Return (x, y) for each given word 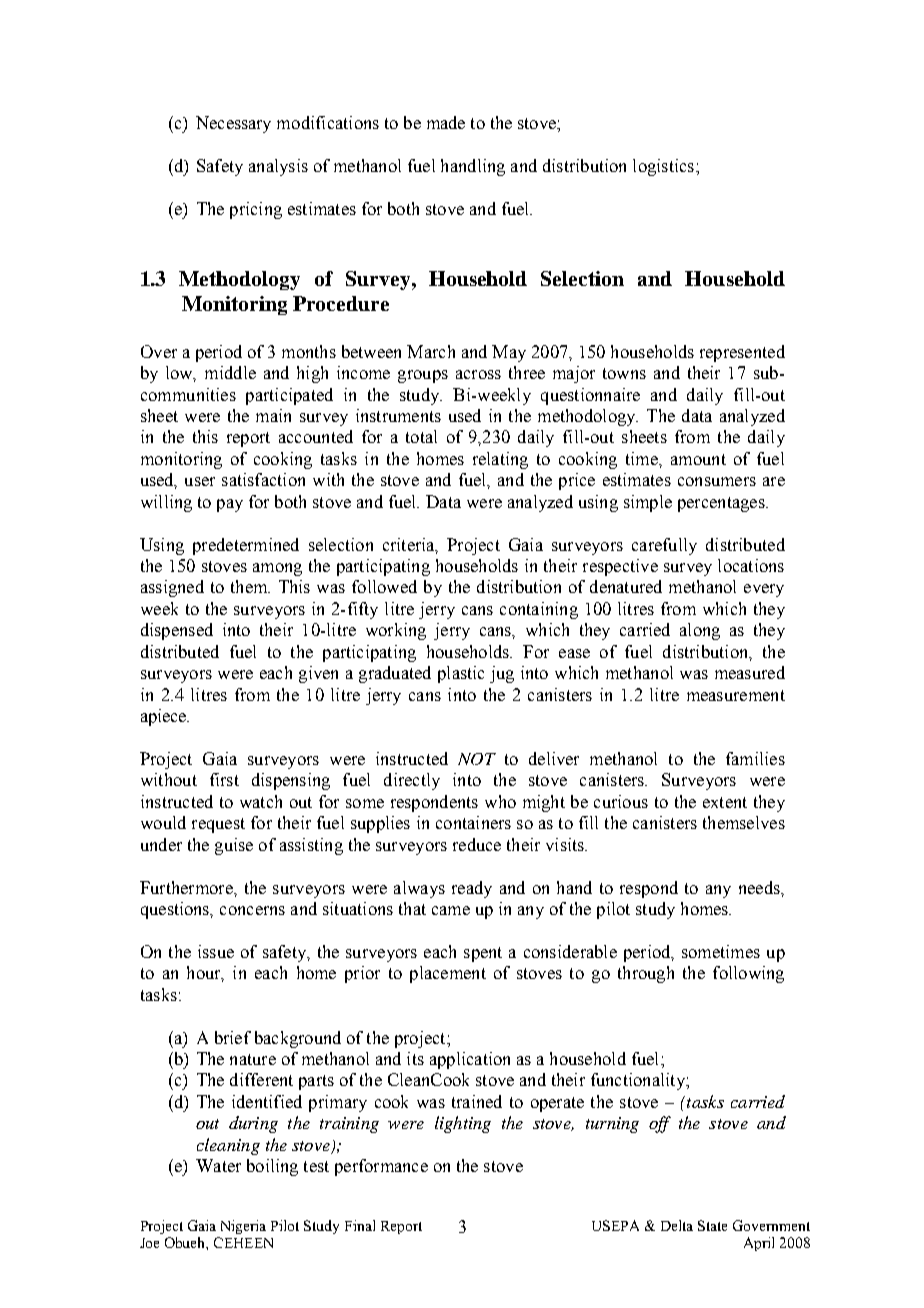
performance (381, 1167)
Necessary (233, 124)
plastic (461, 674)
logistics (663, 167)
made (446, 122)
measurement (736, 695)
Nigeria (243, 1227)
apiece (165, 717)
